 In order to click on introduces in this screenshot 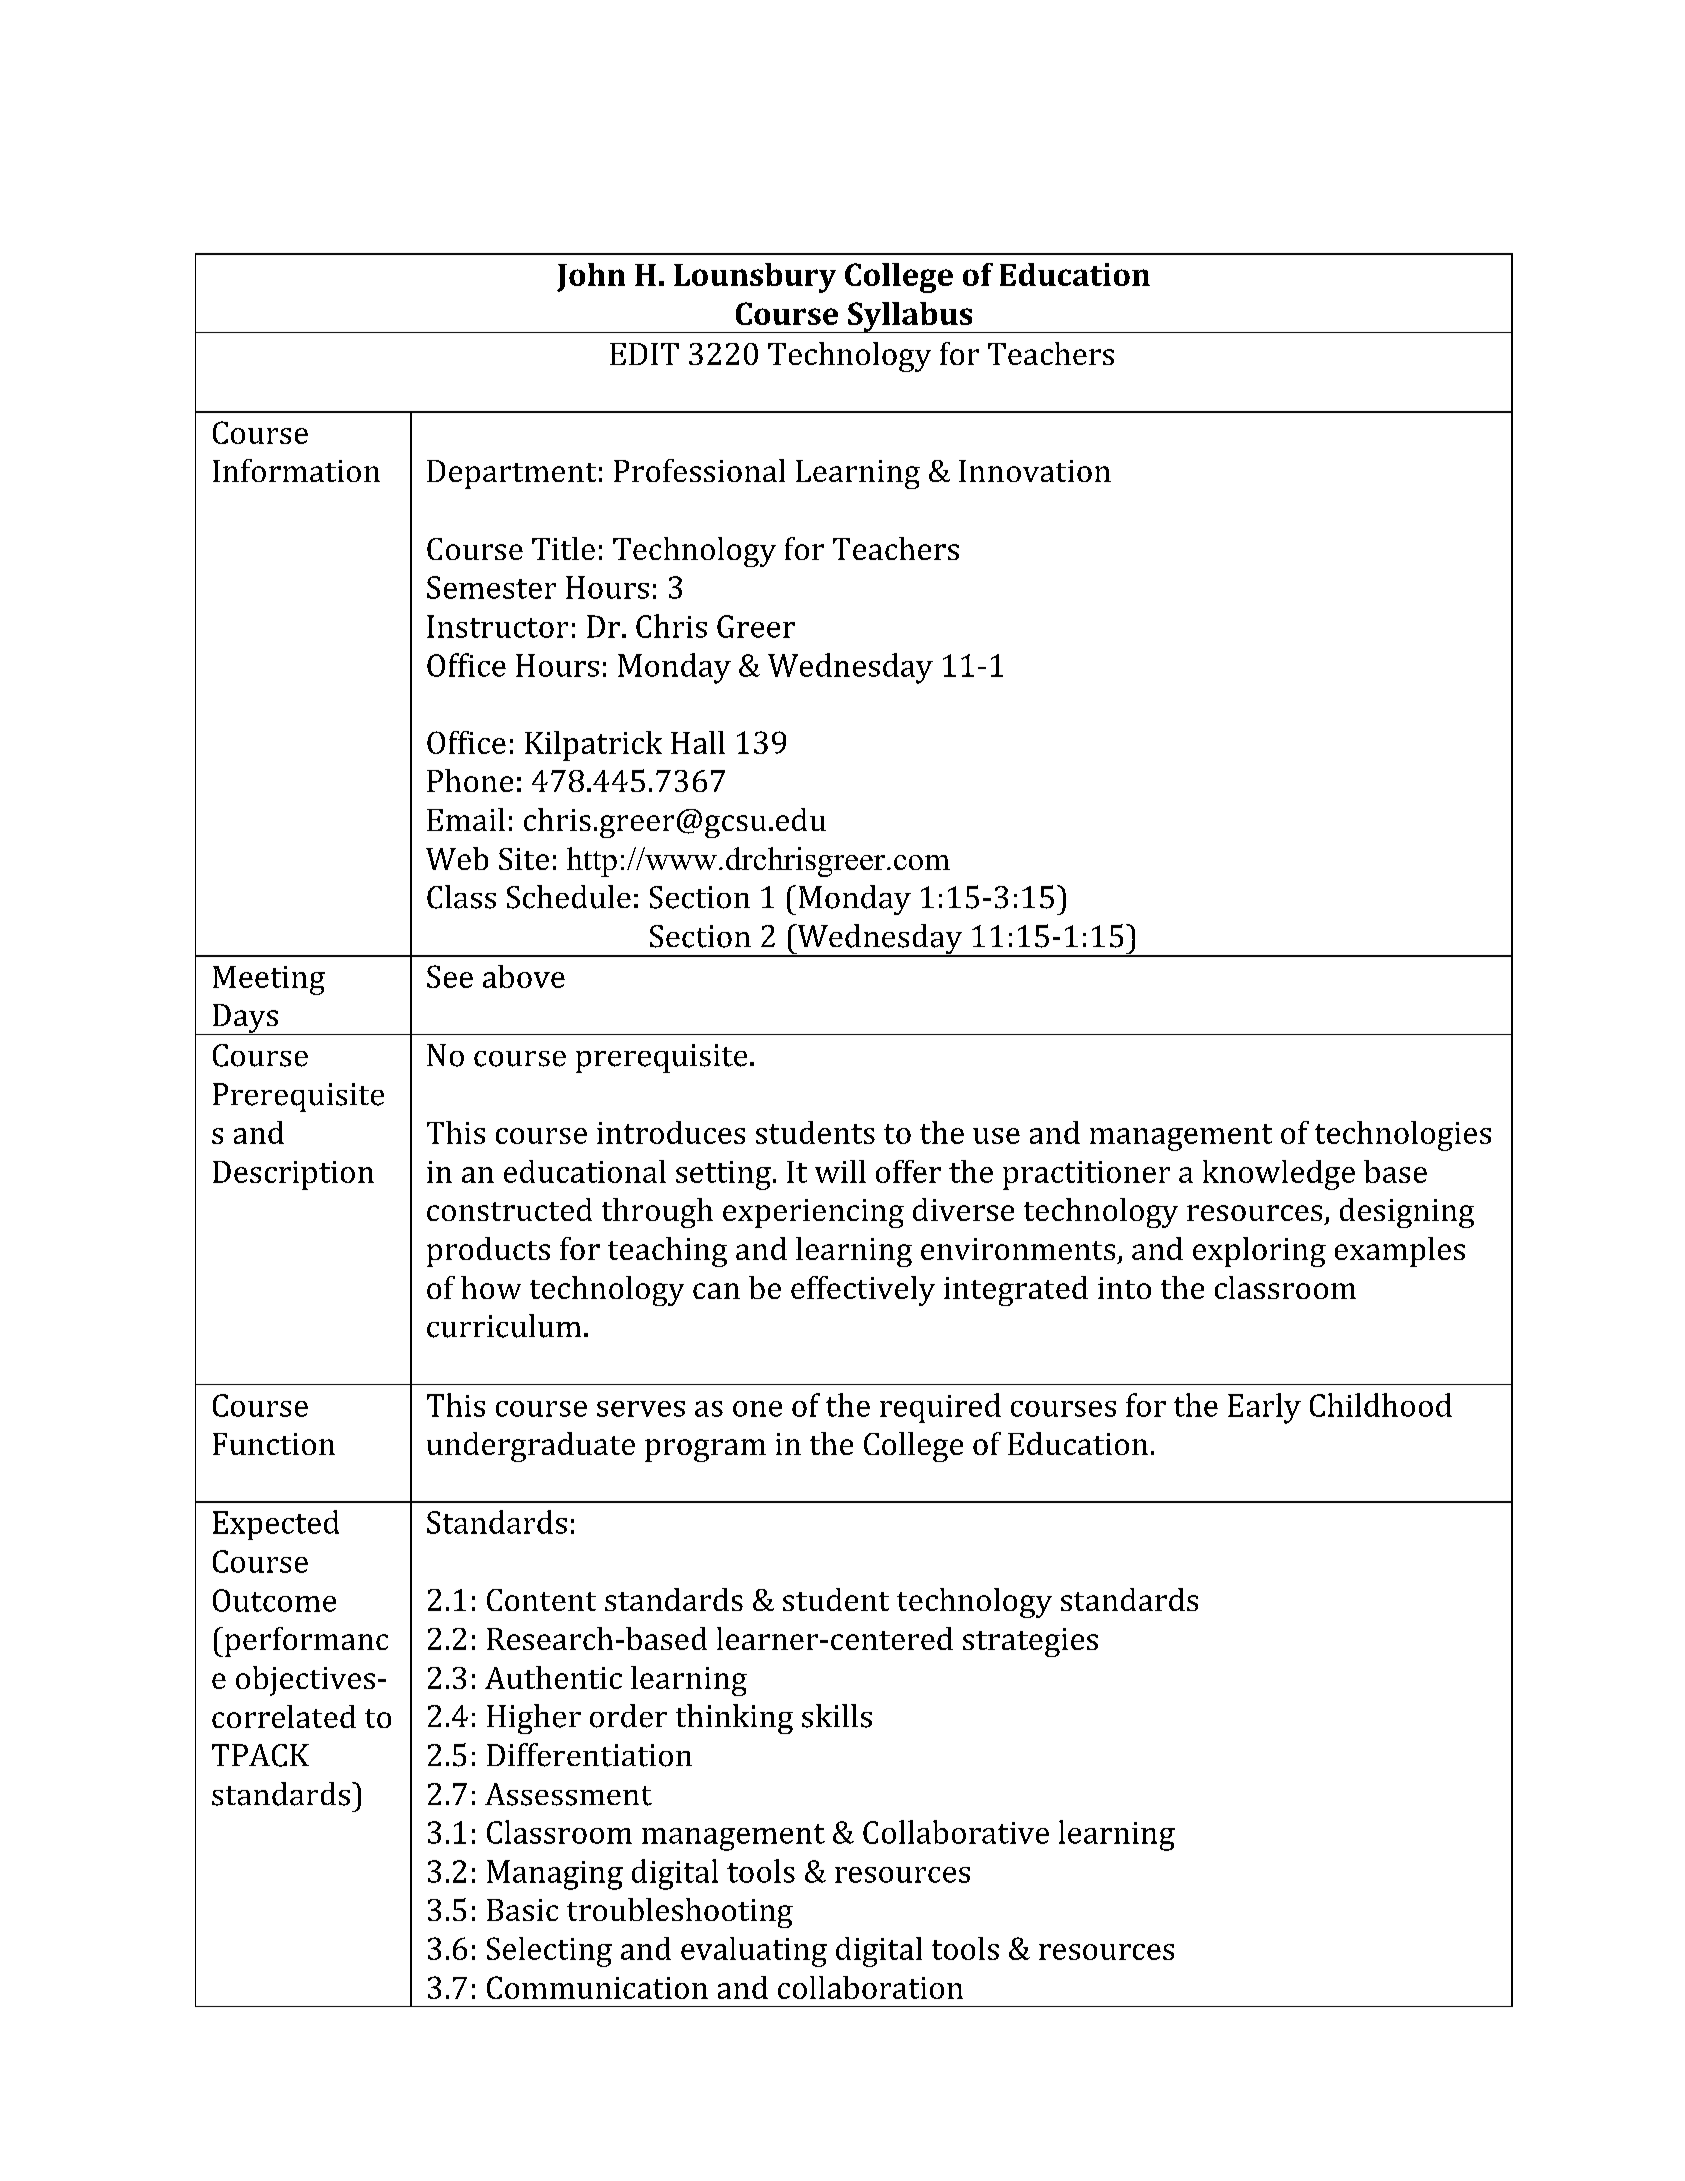, I will do `click(671, 1132)`.
